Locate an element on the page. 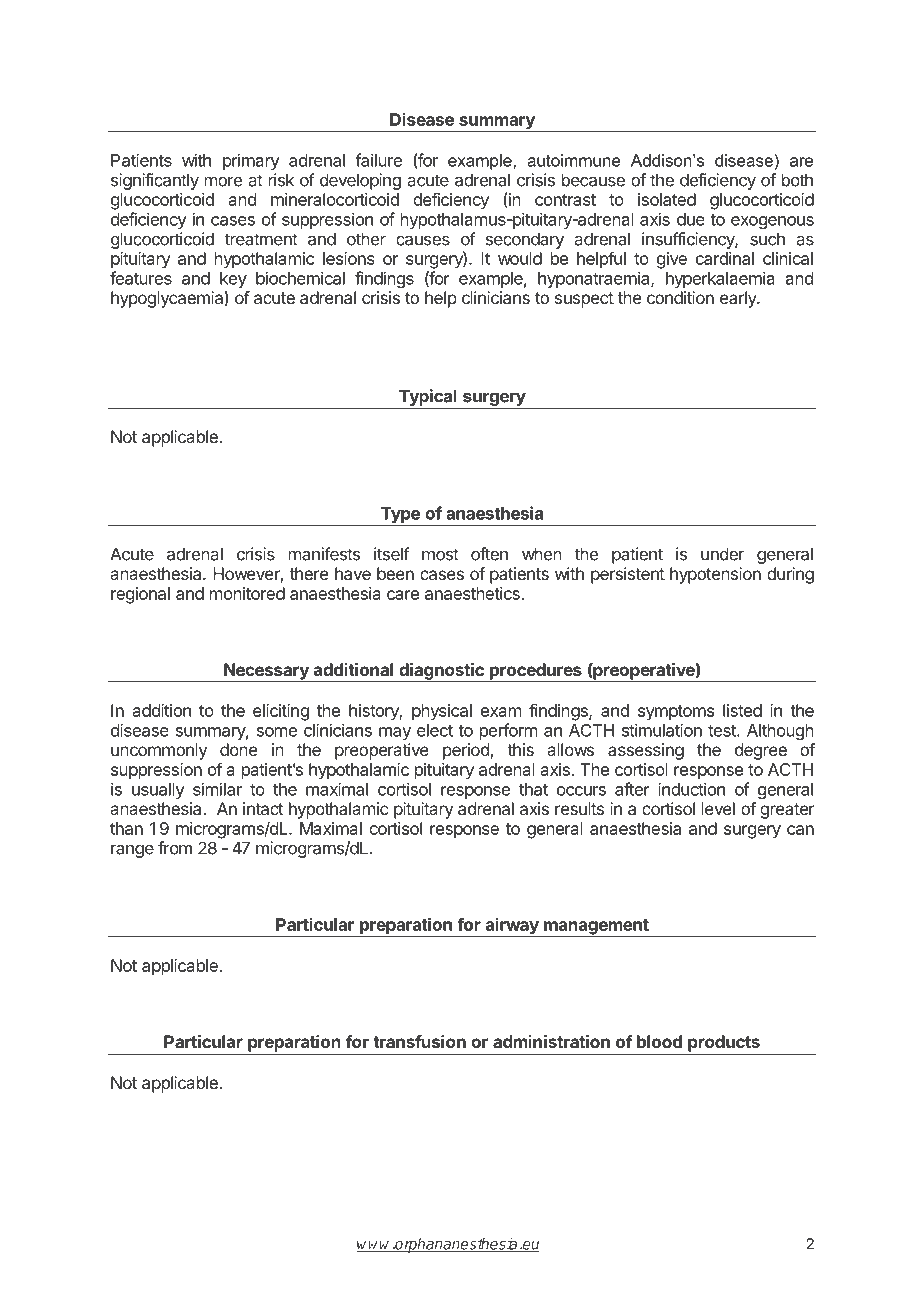 The image size is (924, 1308). products is located at coordinates (724, 1044).
